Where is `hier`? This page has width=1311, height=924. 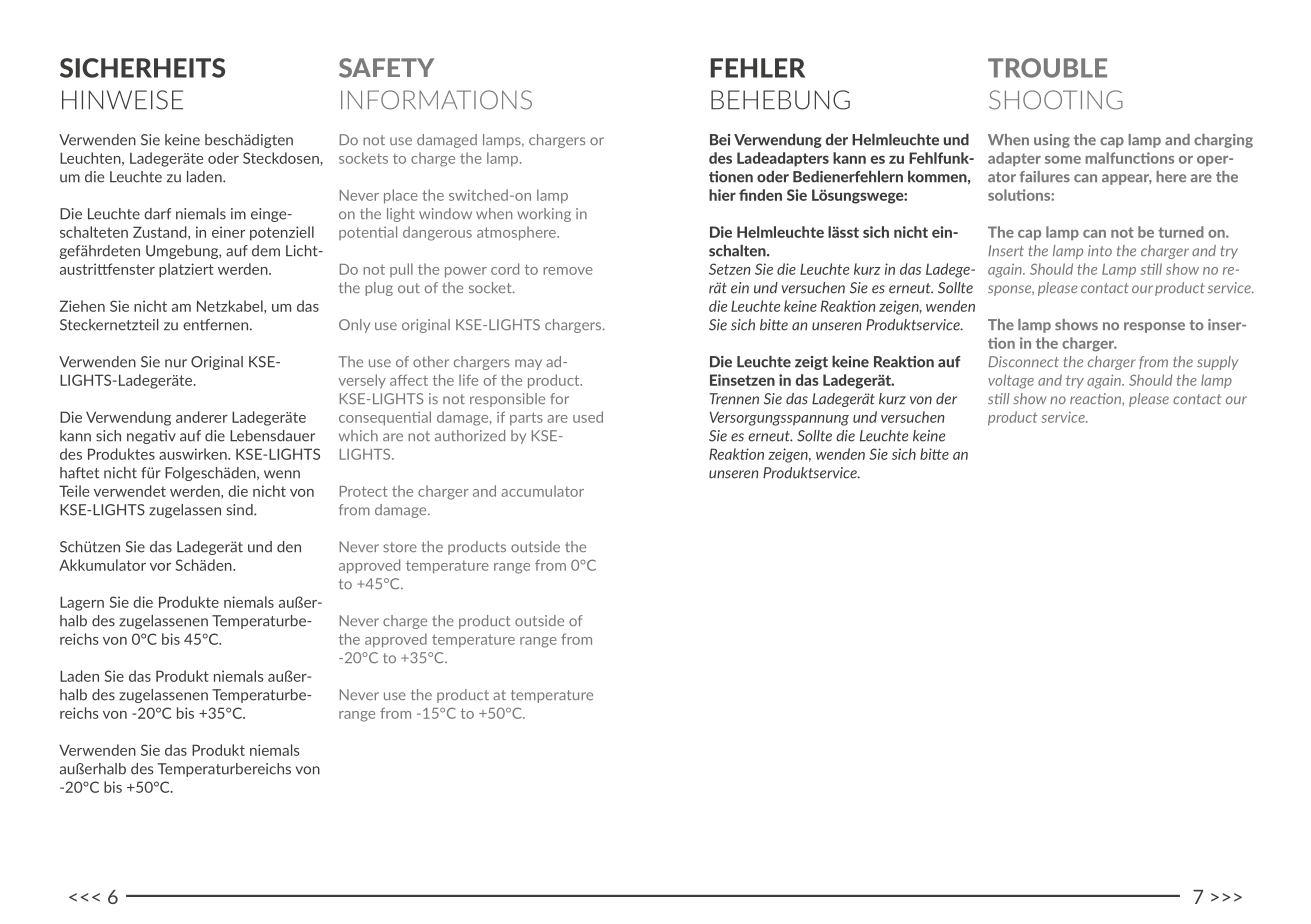
hier is located at coordinates (722, 195).
